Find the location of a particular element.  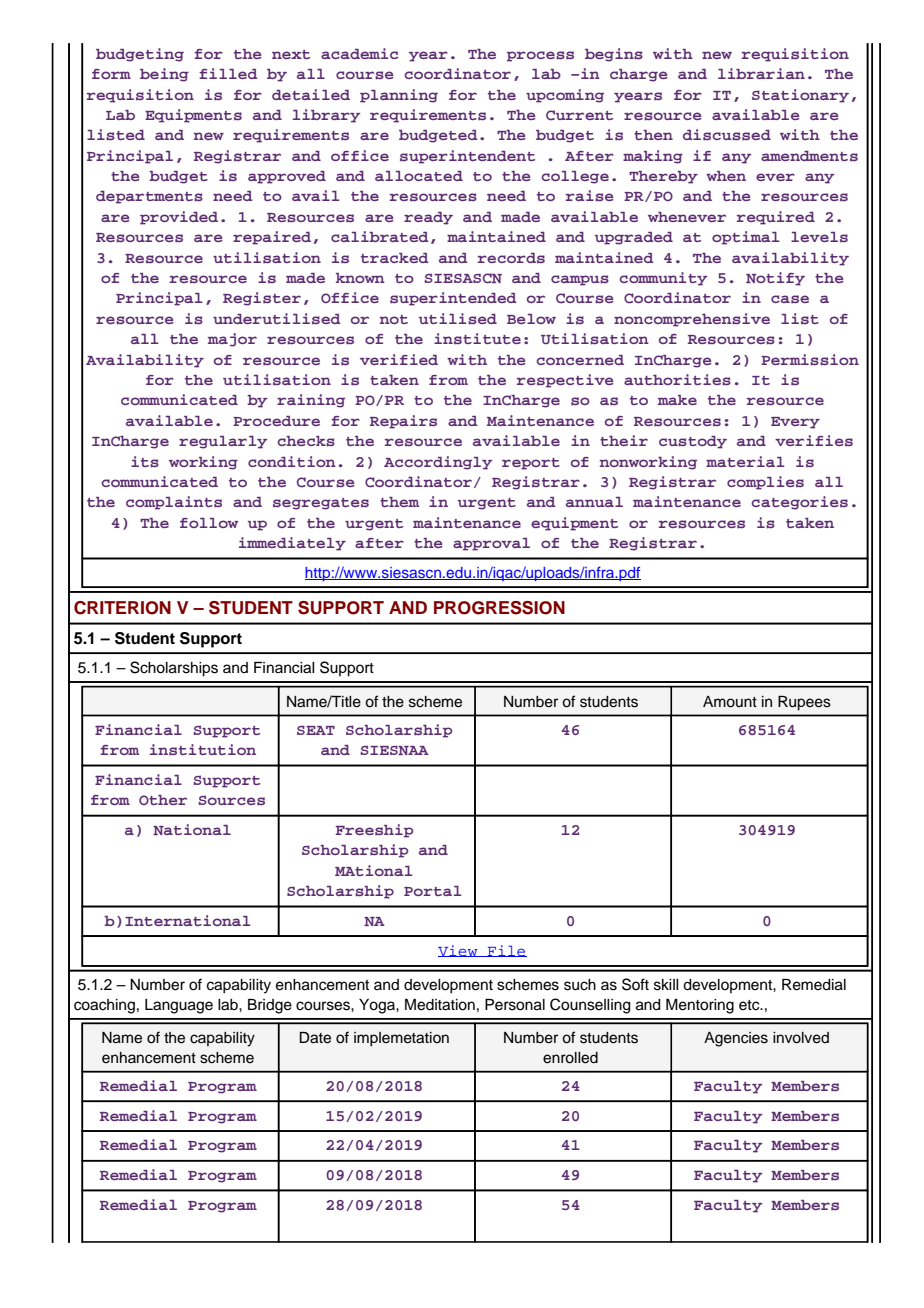

Language is located at coordinates (179, 1006).
